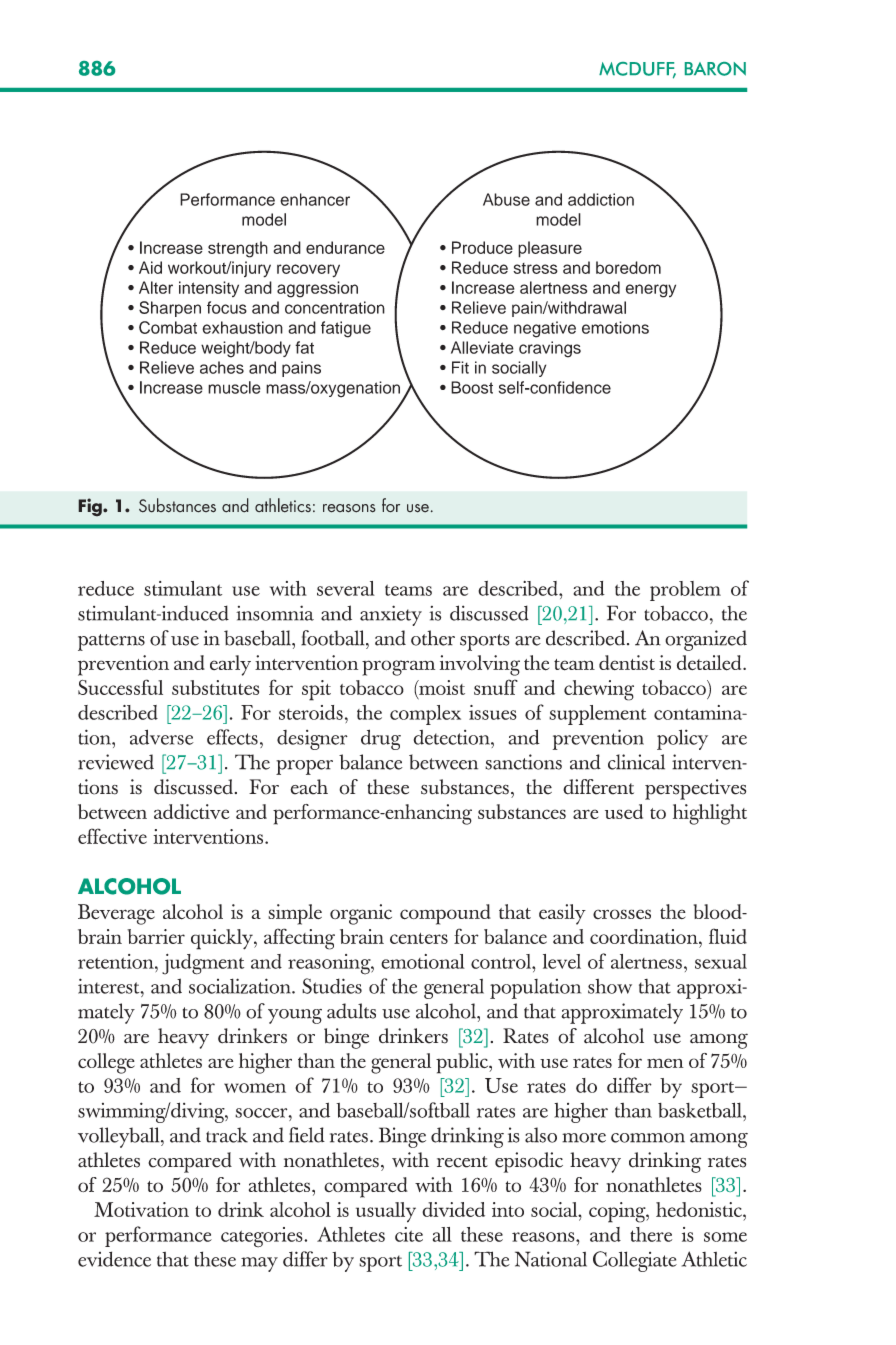 The height and width of the screenshot is (1345, 896). Describe the element at coordinates (91, 507) in the screenshot. I see `Fig` at that location.
